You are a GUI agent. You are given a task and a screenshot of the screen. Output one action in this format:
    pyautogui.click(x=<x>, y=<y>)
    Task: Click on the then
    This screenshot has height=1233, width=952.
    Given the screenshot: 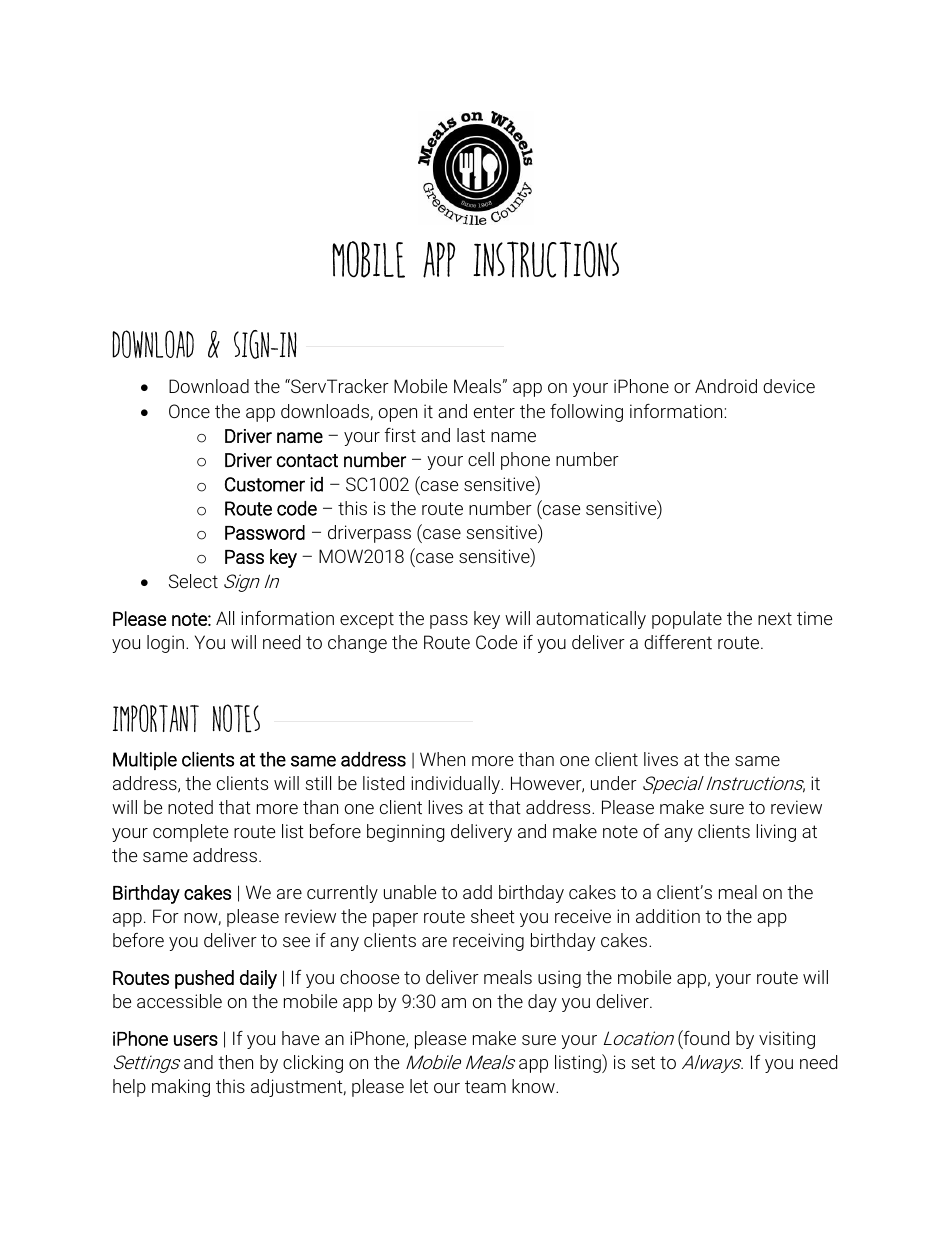 What is the action you would take?
    pyautogui.click(x=235, y=1062)
